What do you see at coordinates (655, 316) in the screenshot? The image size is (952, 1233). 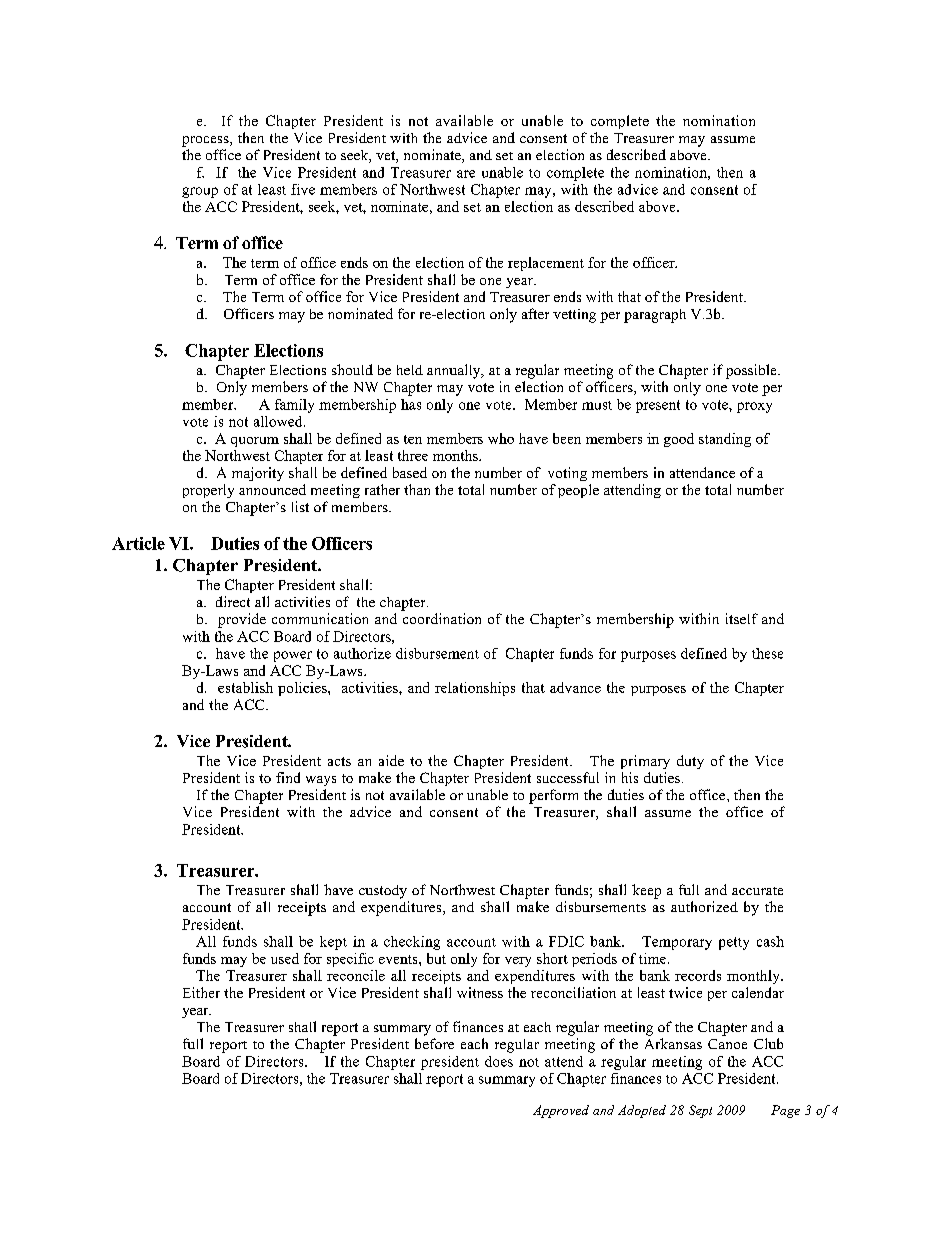 I see `paragraph` at bounding box center [655, 316].
